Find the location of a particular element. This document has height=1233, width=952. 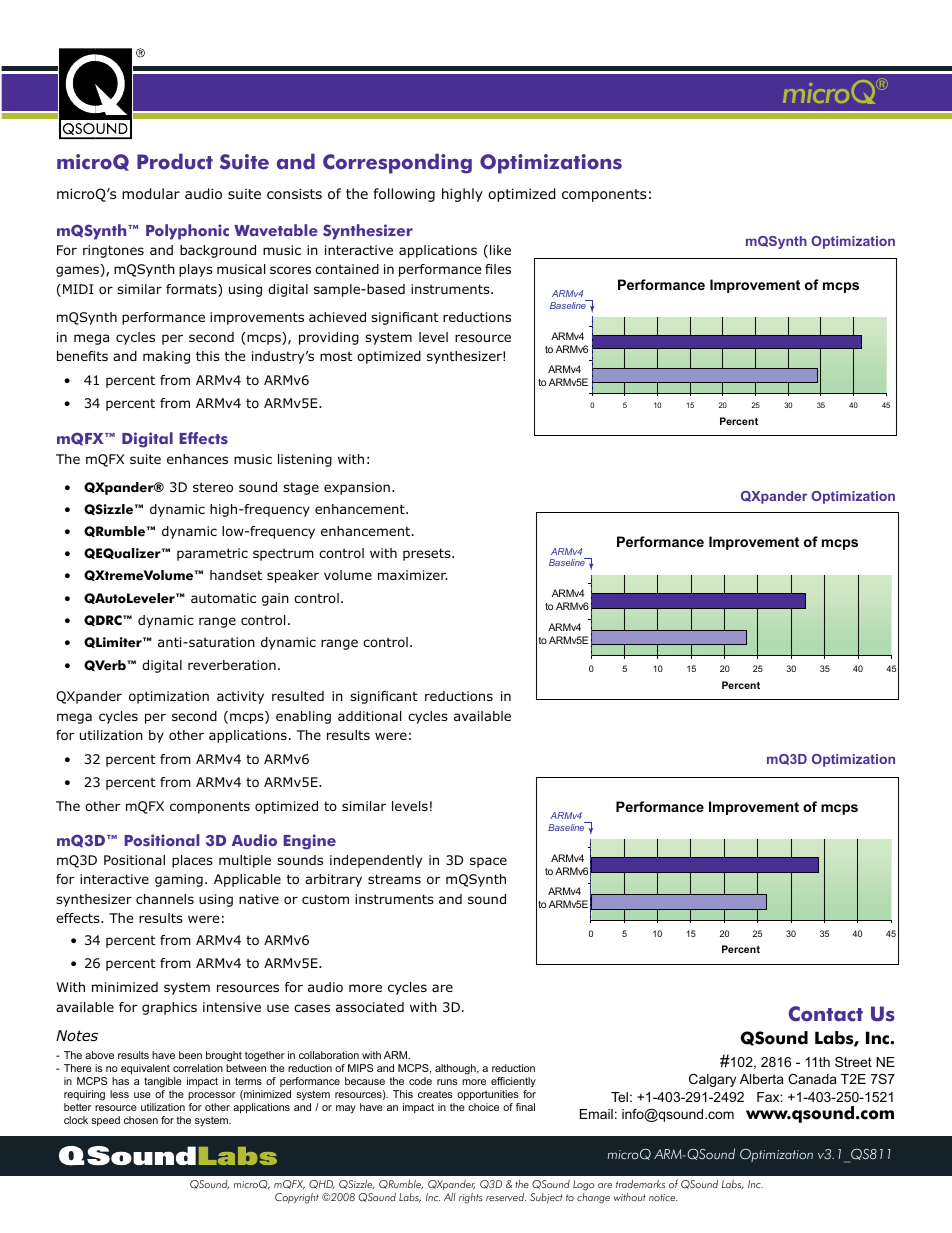

space is located at coordinates (488, 862).
